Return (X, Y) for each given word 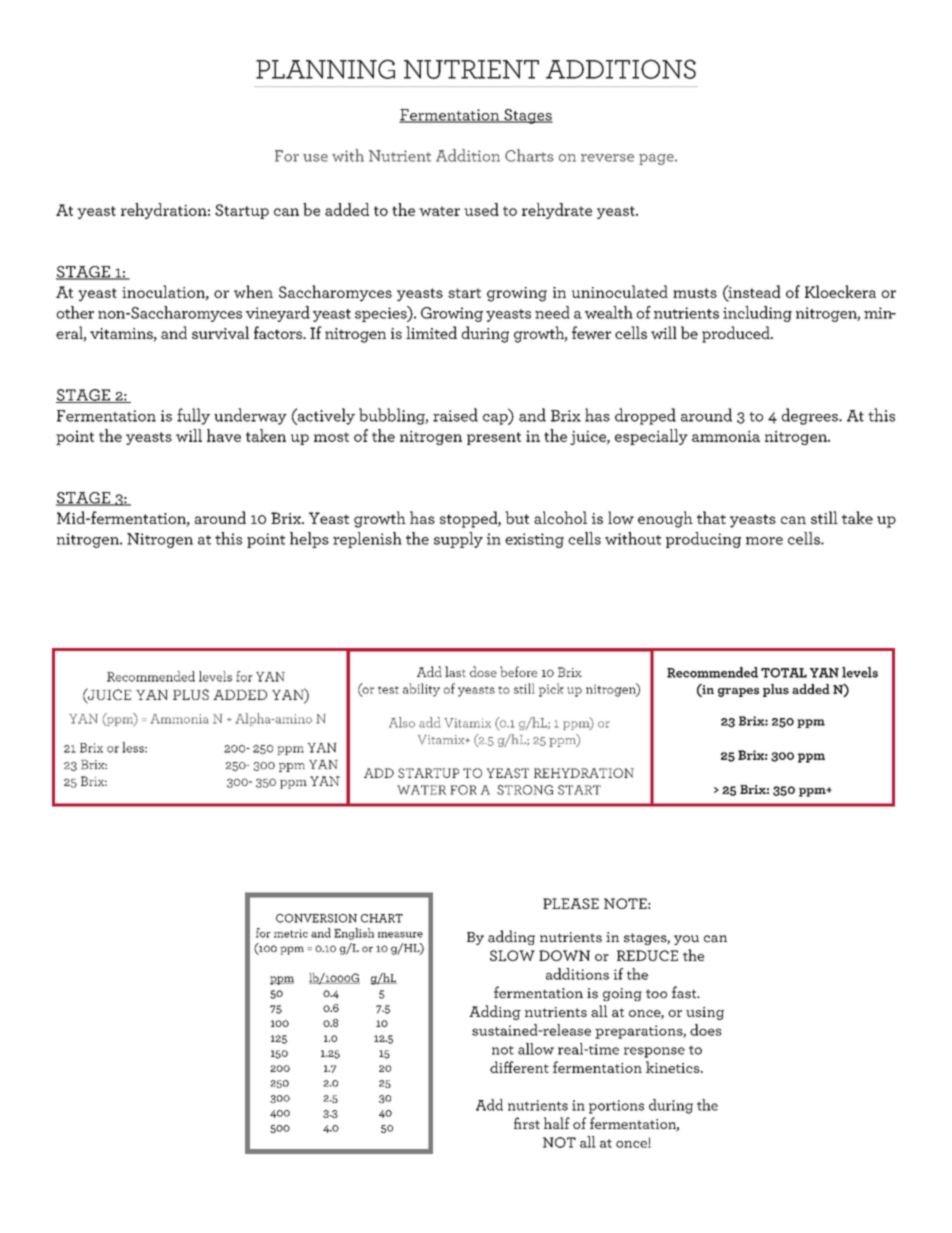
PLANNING (325, 69)
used (481, 209)
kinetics (674, 1067)
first (527, 1123)
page (657, 159)
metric (291, 933)
